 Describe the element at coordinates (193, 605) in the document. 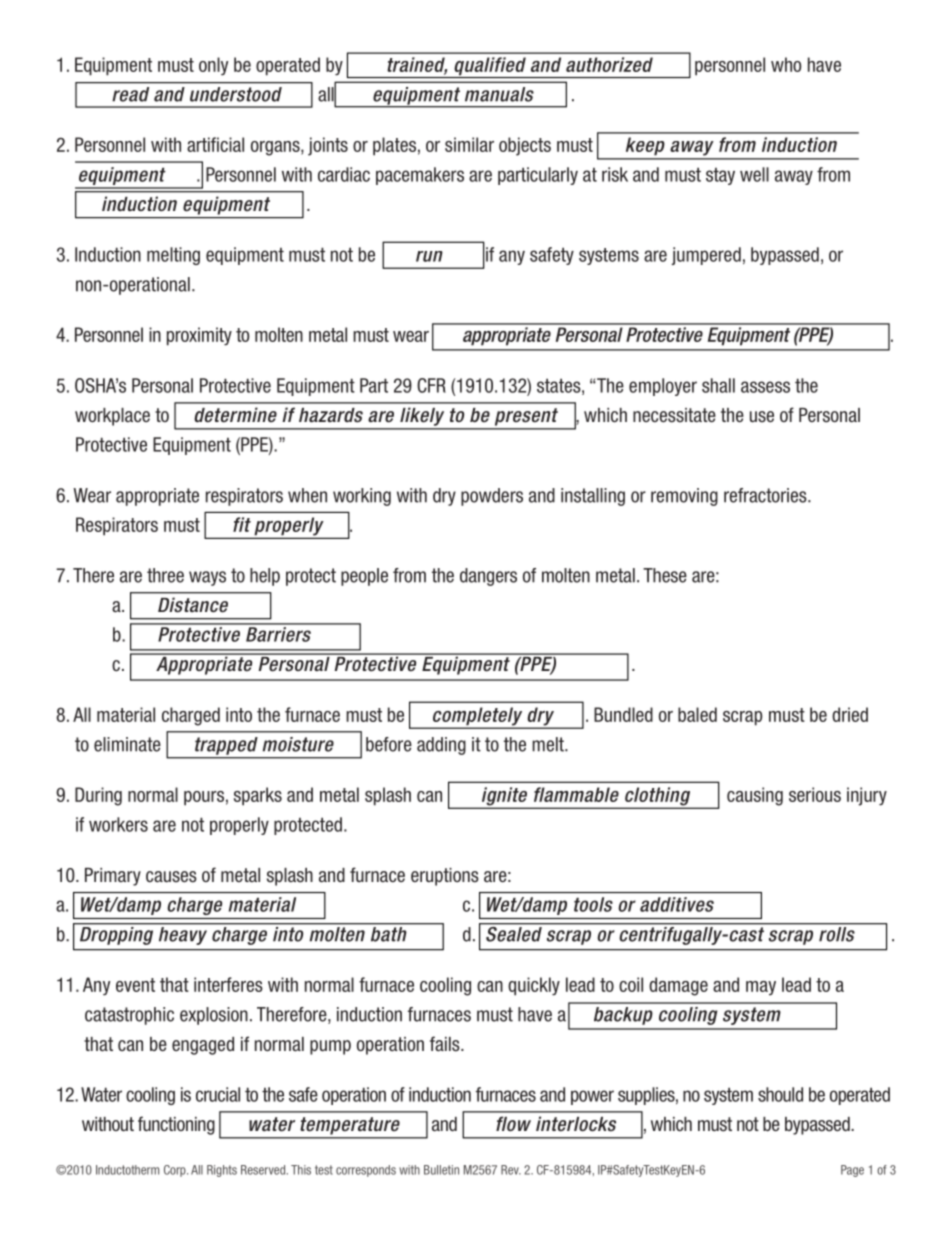

I see `Distance` at that location.
